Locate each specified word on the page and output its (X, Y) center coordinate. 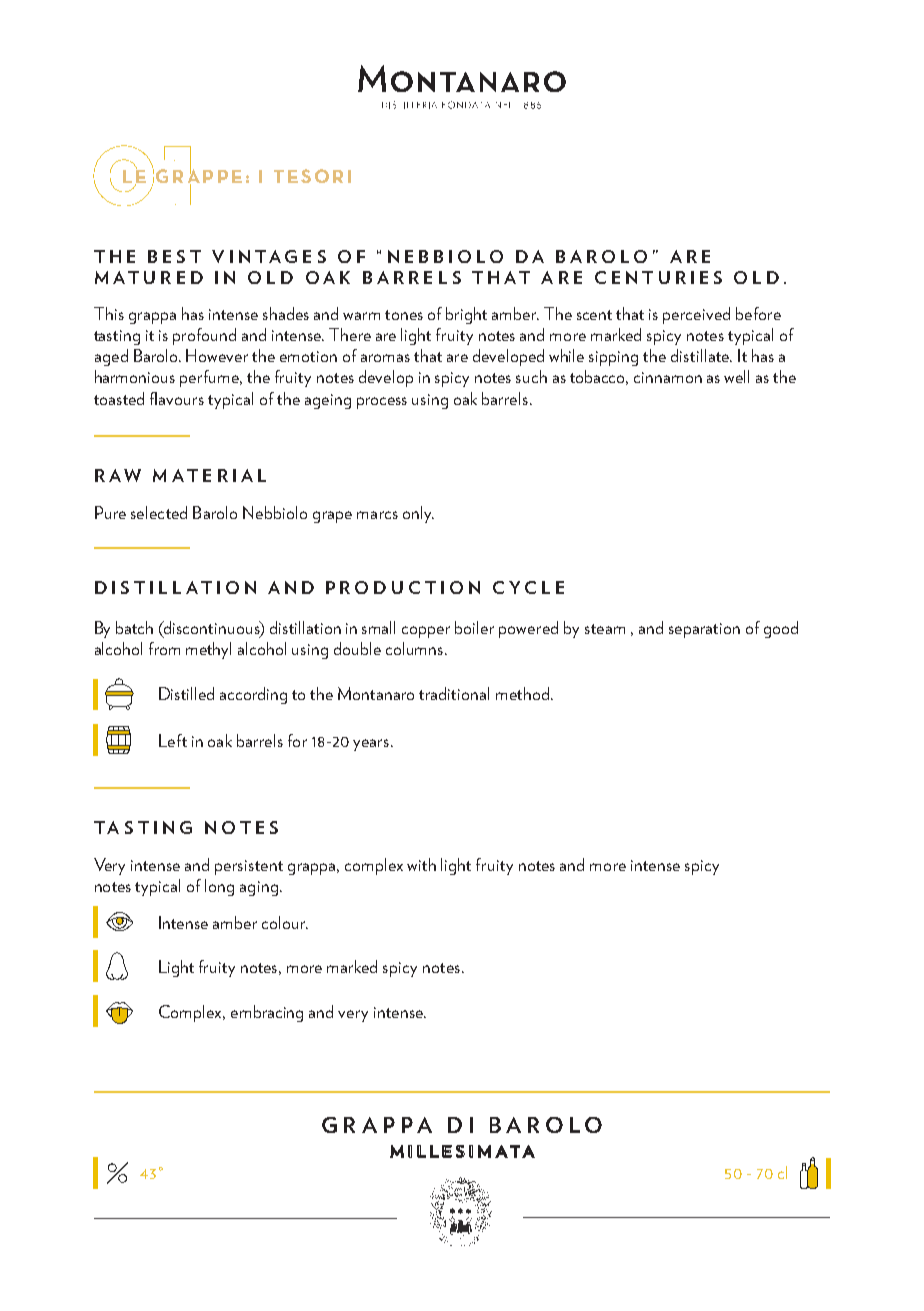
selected (159, 512)
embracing (267, 1013)
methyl (208, 650)
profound (204, 336)
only (418, 514)
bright (466, 315)
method (522, 693)
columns (416, 648)
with (421, 864)
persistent (249, 867)
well (736, 376)
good (781, 629)
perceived (696, 315)
